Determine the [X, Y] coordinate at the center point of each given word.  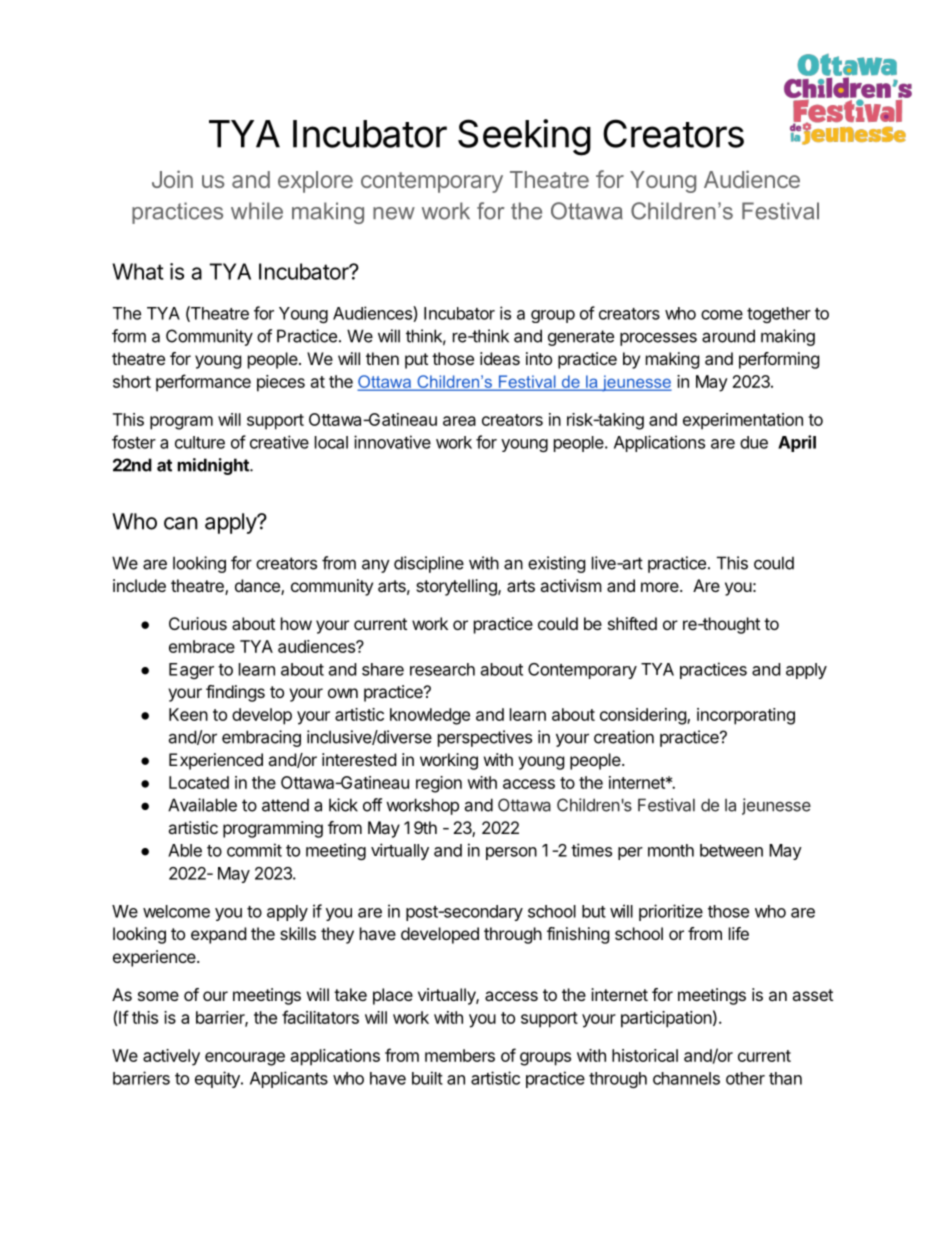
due [754, 442]
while [257, 211]
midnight [214, 466]
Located [199, 782]
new [394, 213]
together [779, 315]
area [459, 421]
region [439, 784]
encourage [245, 1059]
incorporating [746, 716]
